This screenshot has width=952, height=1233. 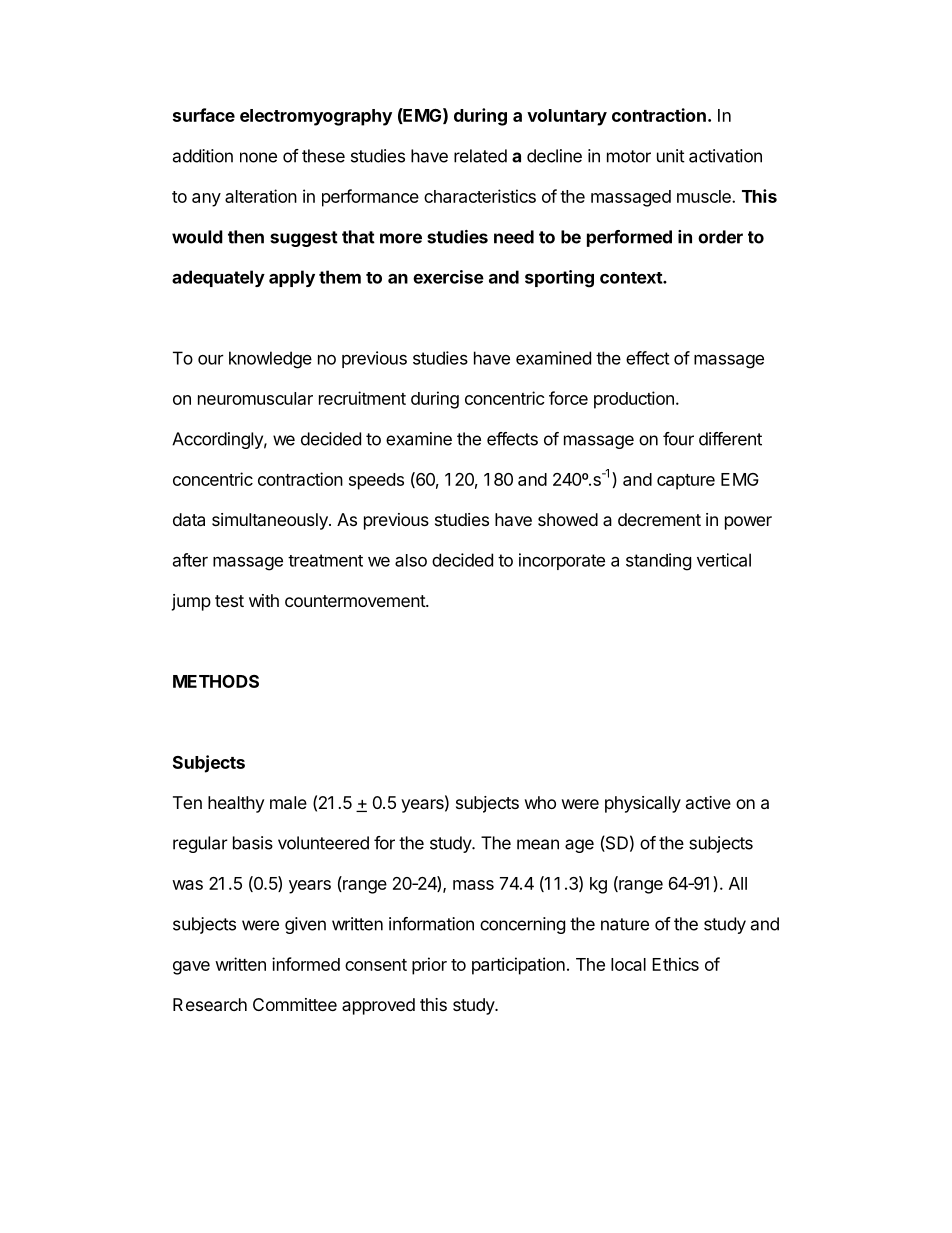 What do you see at coordinates (411, 560) in the screenshot?
I see `also` at bounding box center [411, 560].
